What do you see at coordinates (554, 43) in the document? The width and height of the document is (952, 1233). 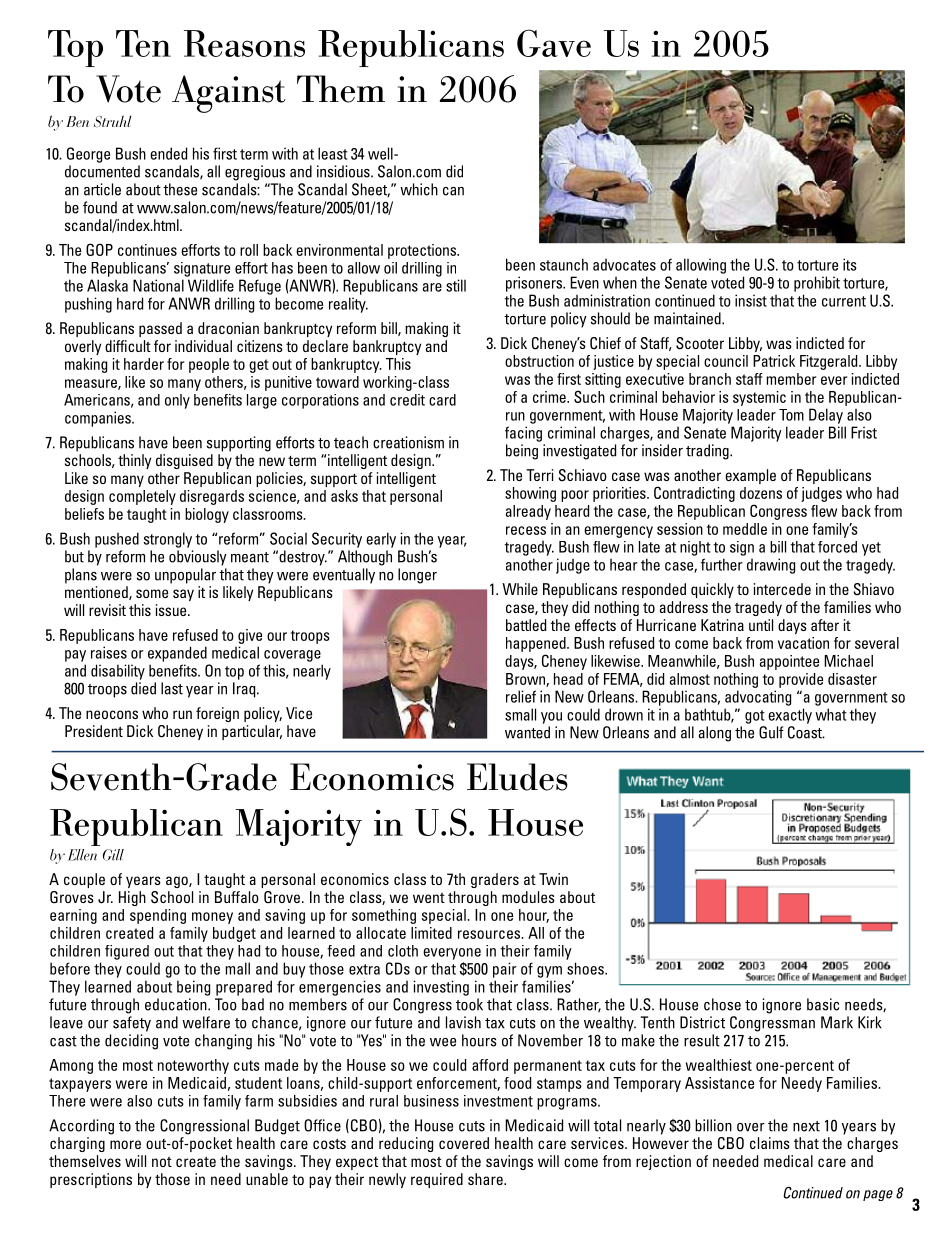 I see `Gave` at bounding box center [554, 43].
